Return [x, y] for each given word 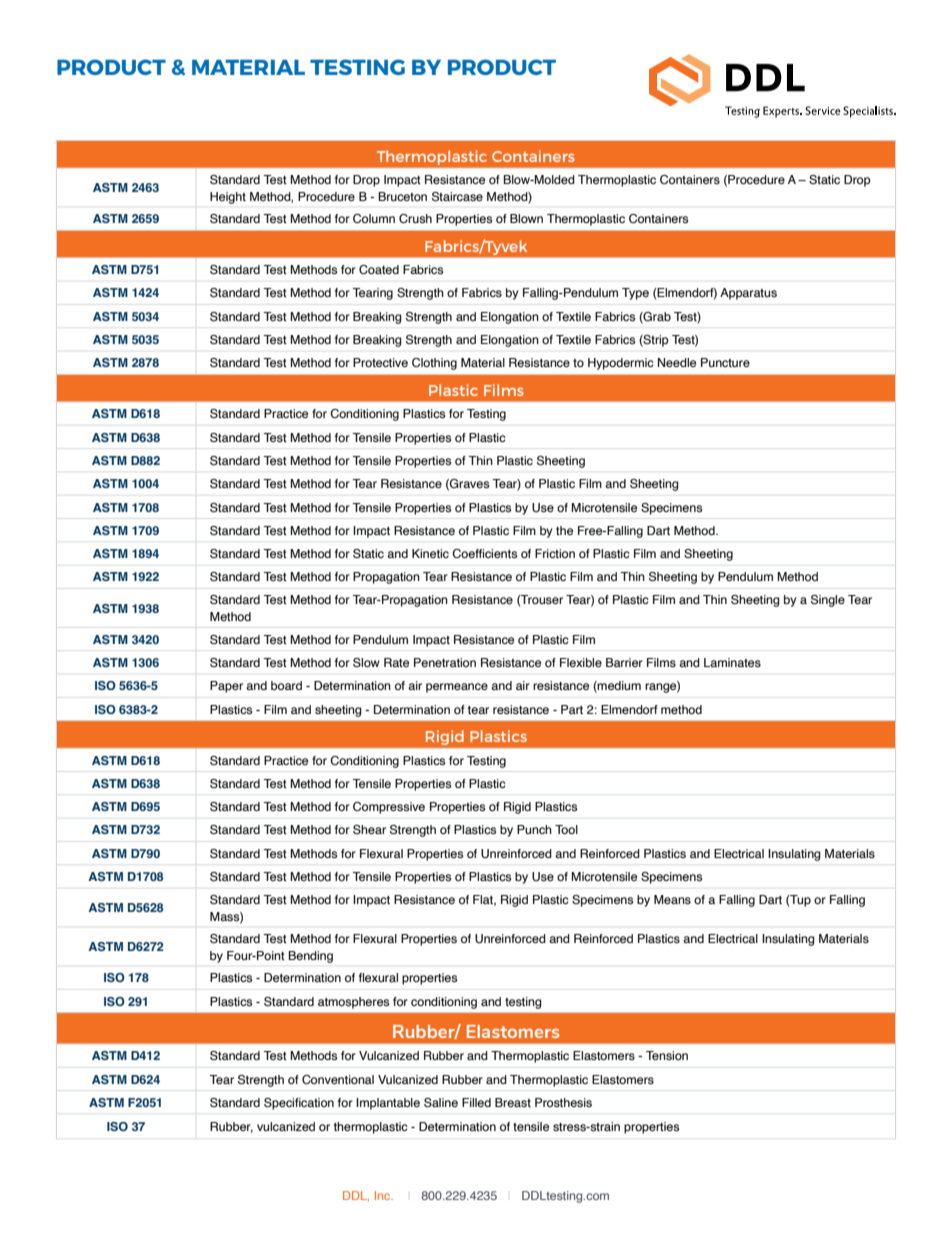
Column [374, 218]
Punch [534, 829]
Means [672, 899]
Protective [380, 362]
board [286, 685]
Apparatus [748, 294]
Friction [555, 553]
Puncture [725, 362]
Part [572, 709]
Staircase [457, 196]
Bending [311, 957]
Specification [299, 1104]
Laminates [732, 662]
